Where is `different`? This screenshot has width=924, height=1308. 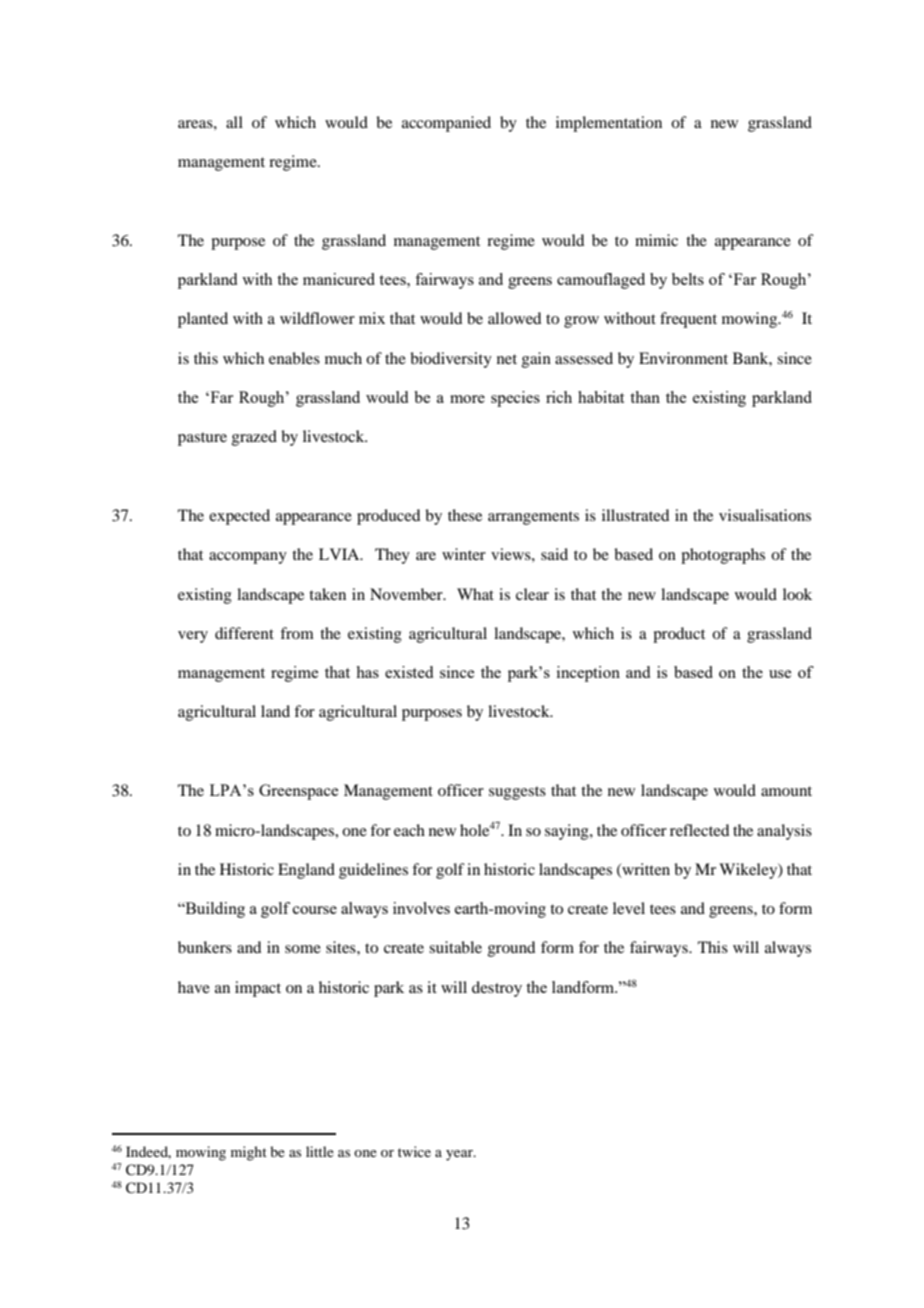 different is located at coordinates (244, 633).
